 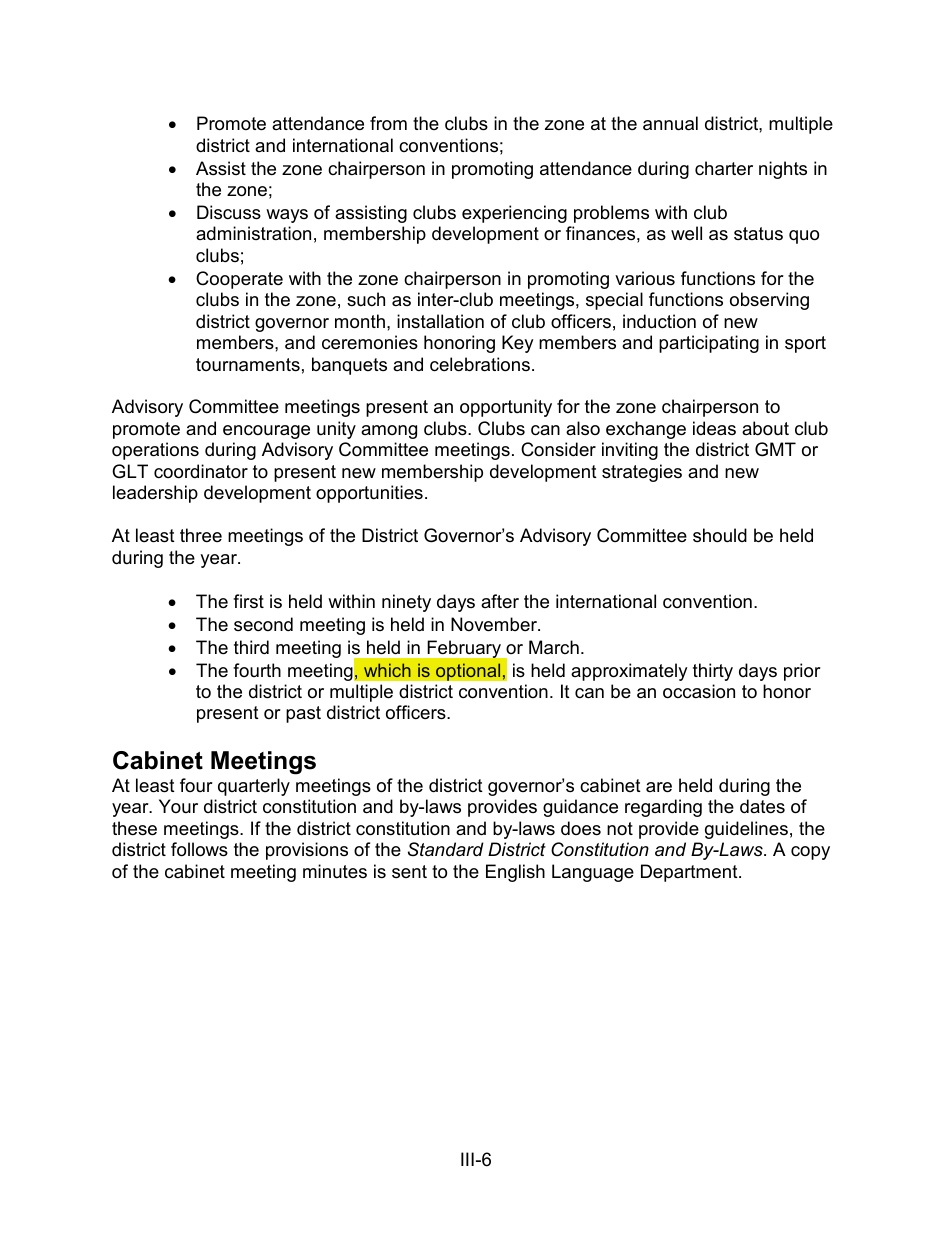 What do you see at coordinates (446, 849) in the screenshot?
I see `Standard` at bounding box center [446, 849].
